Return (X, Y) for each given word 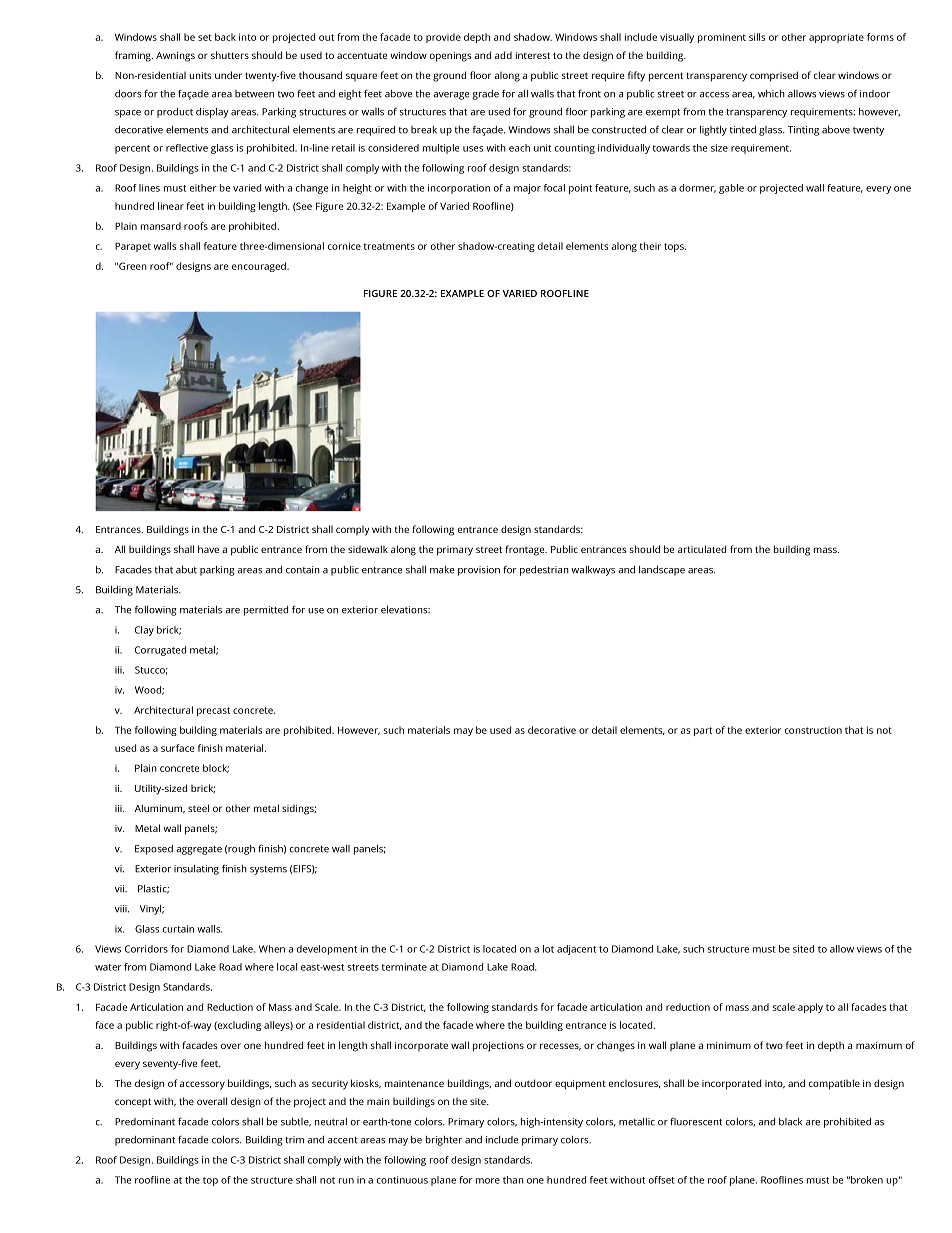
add (503, 55)
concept (133, 1102)
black (790, 1122)
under (228, 75)
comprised (774, 76)
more (488, 1181)
